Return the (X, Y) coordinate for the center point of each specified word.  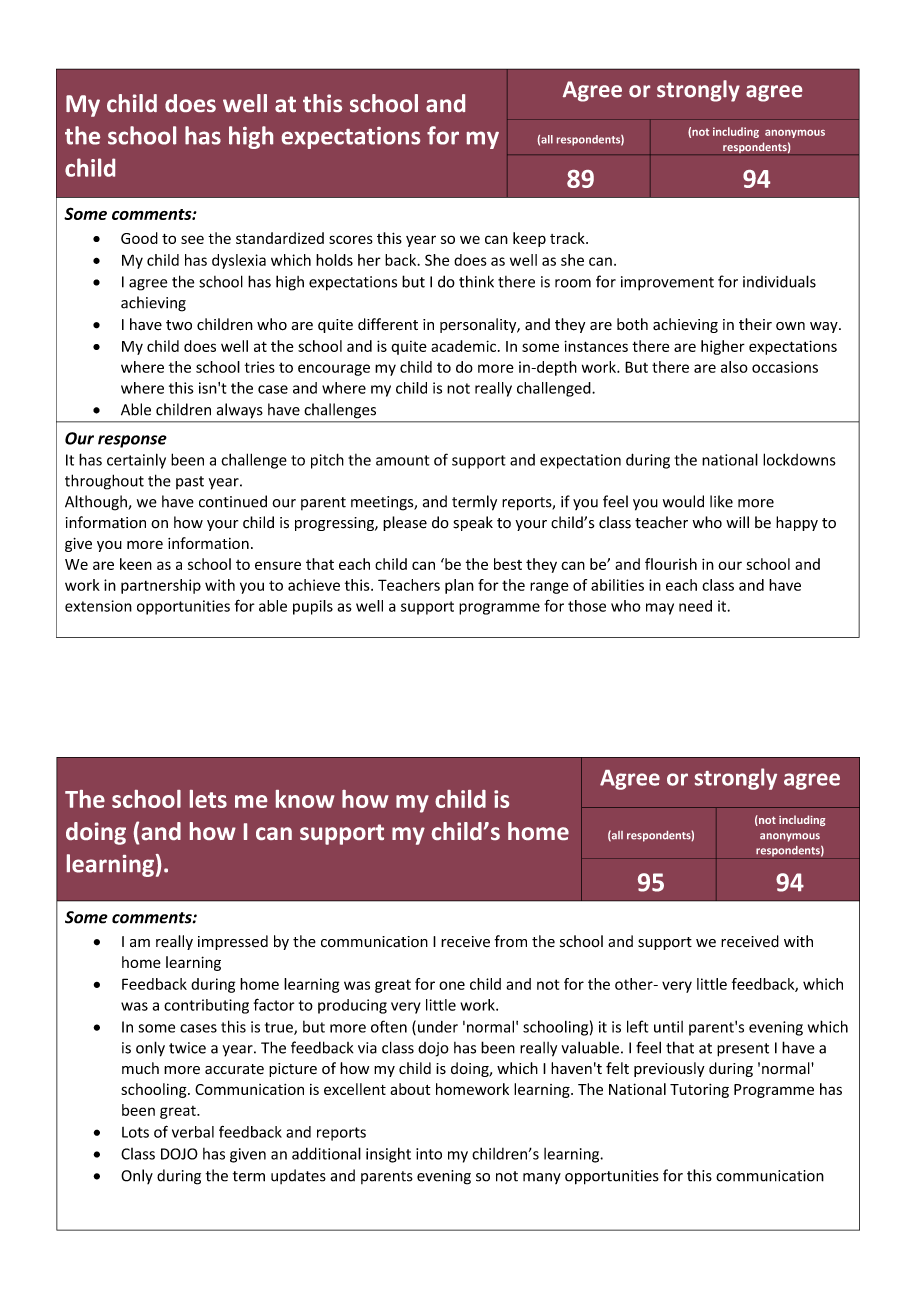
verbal (193, 1132)
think (476, 281)
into (429, 1154)
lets (208, 799)
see (192, 239)
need (695, 606)
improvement (667, 283)
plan (459, 586)
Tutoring (699, 1090)
